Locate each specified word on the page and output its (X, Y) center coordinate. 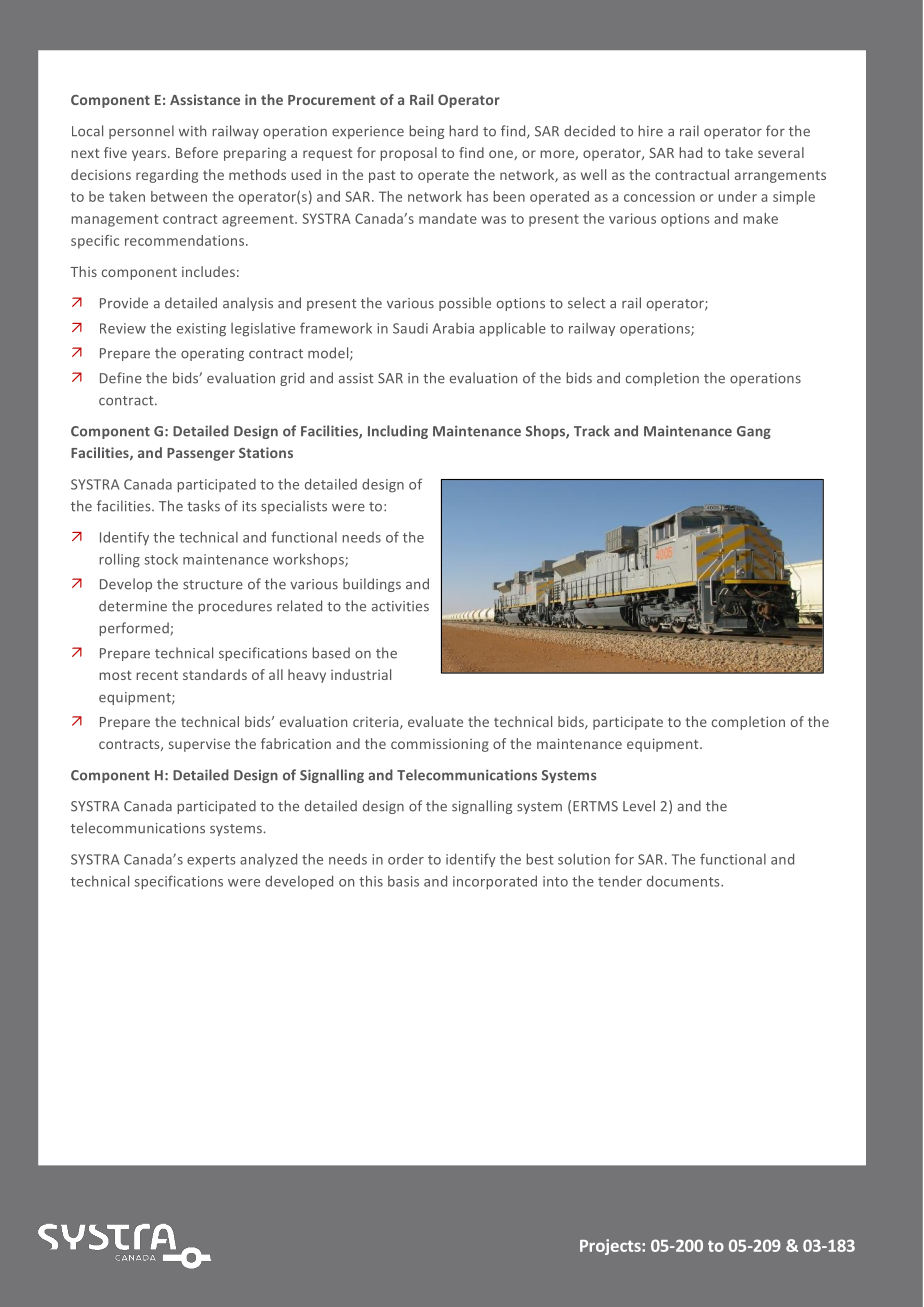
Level (639, 806)
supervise (199, 745)
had (690, 152)
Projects (611, 1247)
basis (403, 881)
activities (400, 606)
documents (684, 881)
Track (592, 431)
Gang (754, 432)
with (192, 131)
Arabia (453, 328)
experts (211, 861)
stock (161, 559)
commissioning (440, 745)
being (426, 132)
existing (201, 330)
